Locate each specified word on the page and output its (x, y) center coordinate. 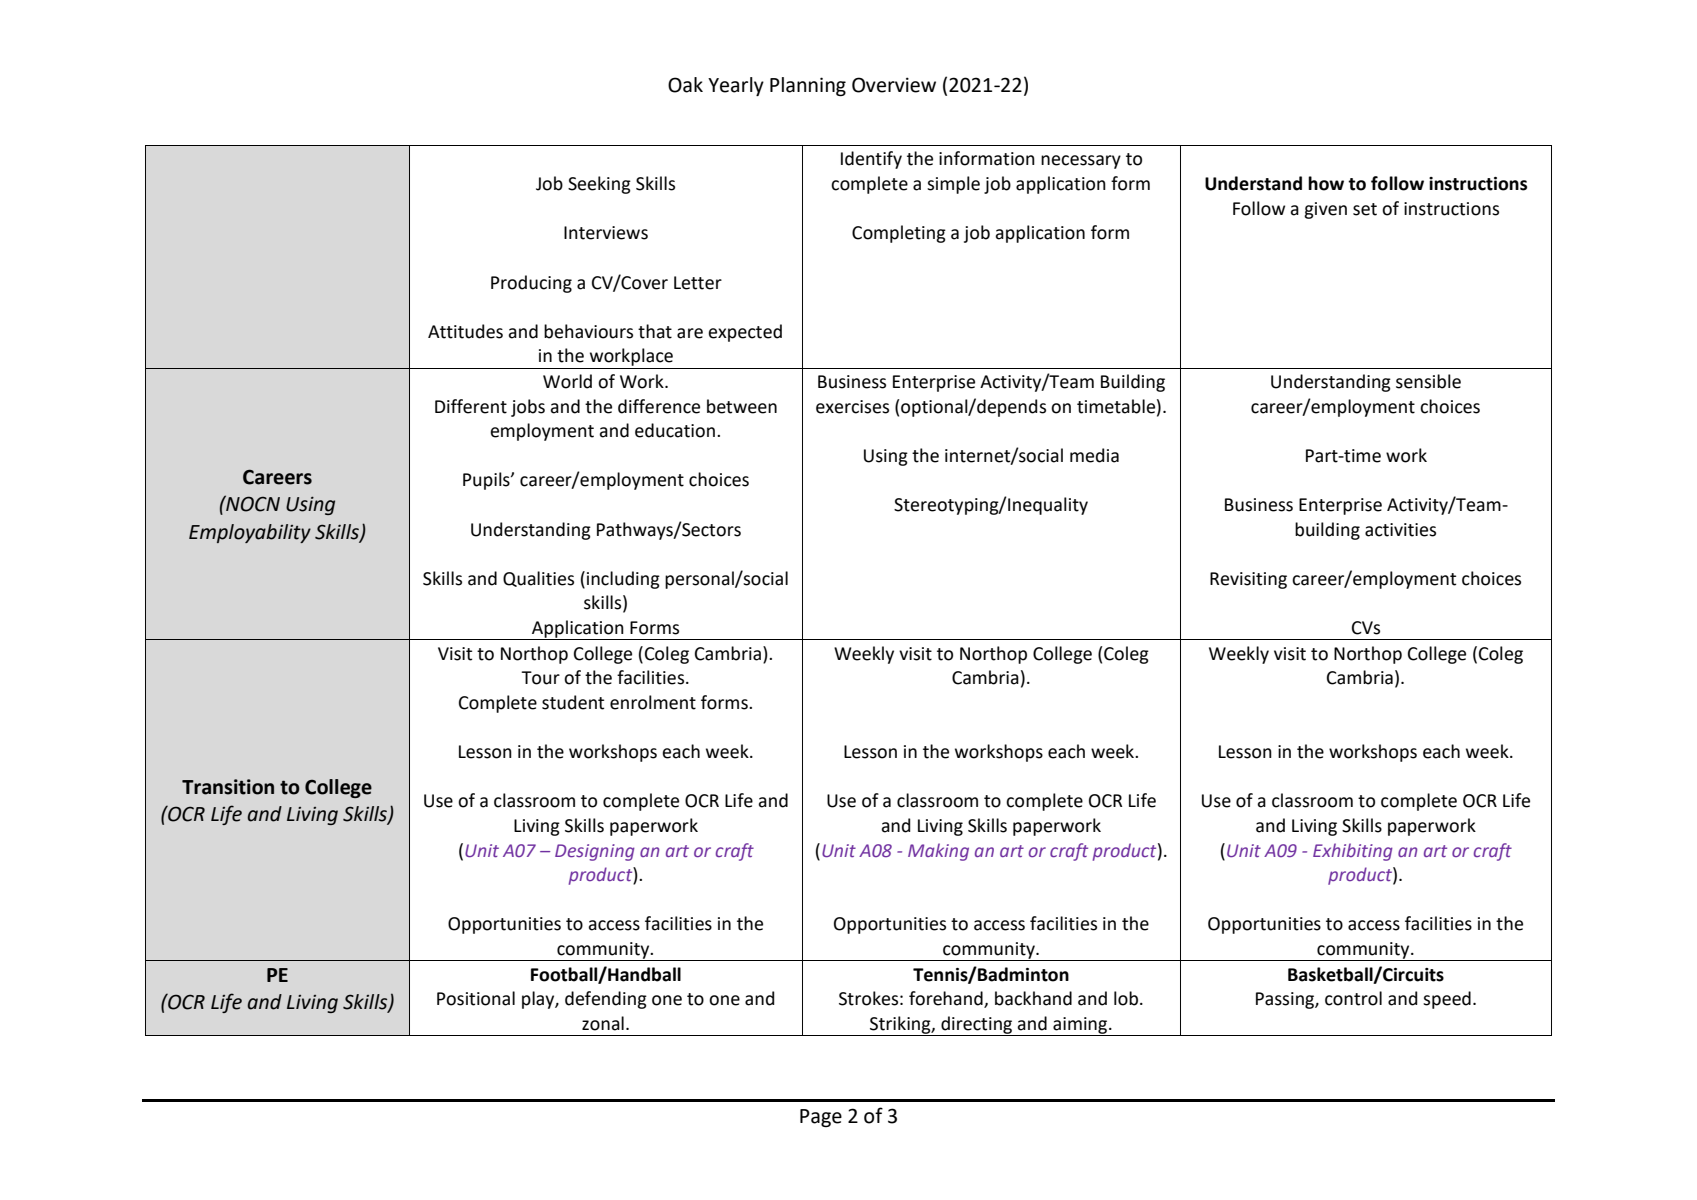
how (1326, 183)
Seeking (599, 185)
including (623, 580)
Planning (808, 86)
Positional (476, 998)
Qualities (538, 579)
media (1094, 455)
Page (821, 1118)
